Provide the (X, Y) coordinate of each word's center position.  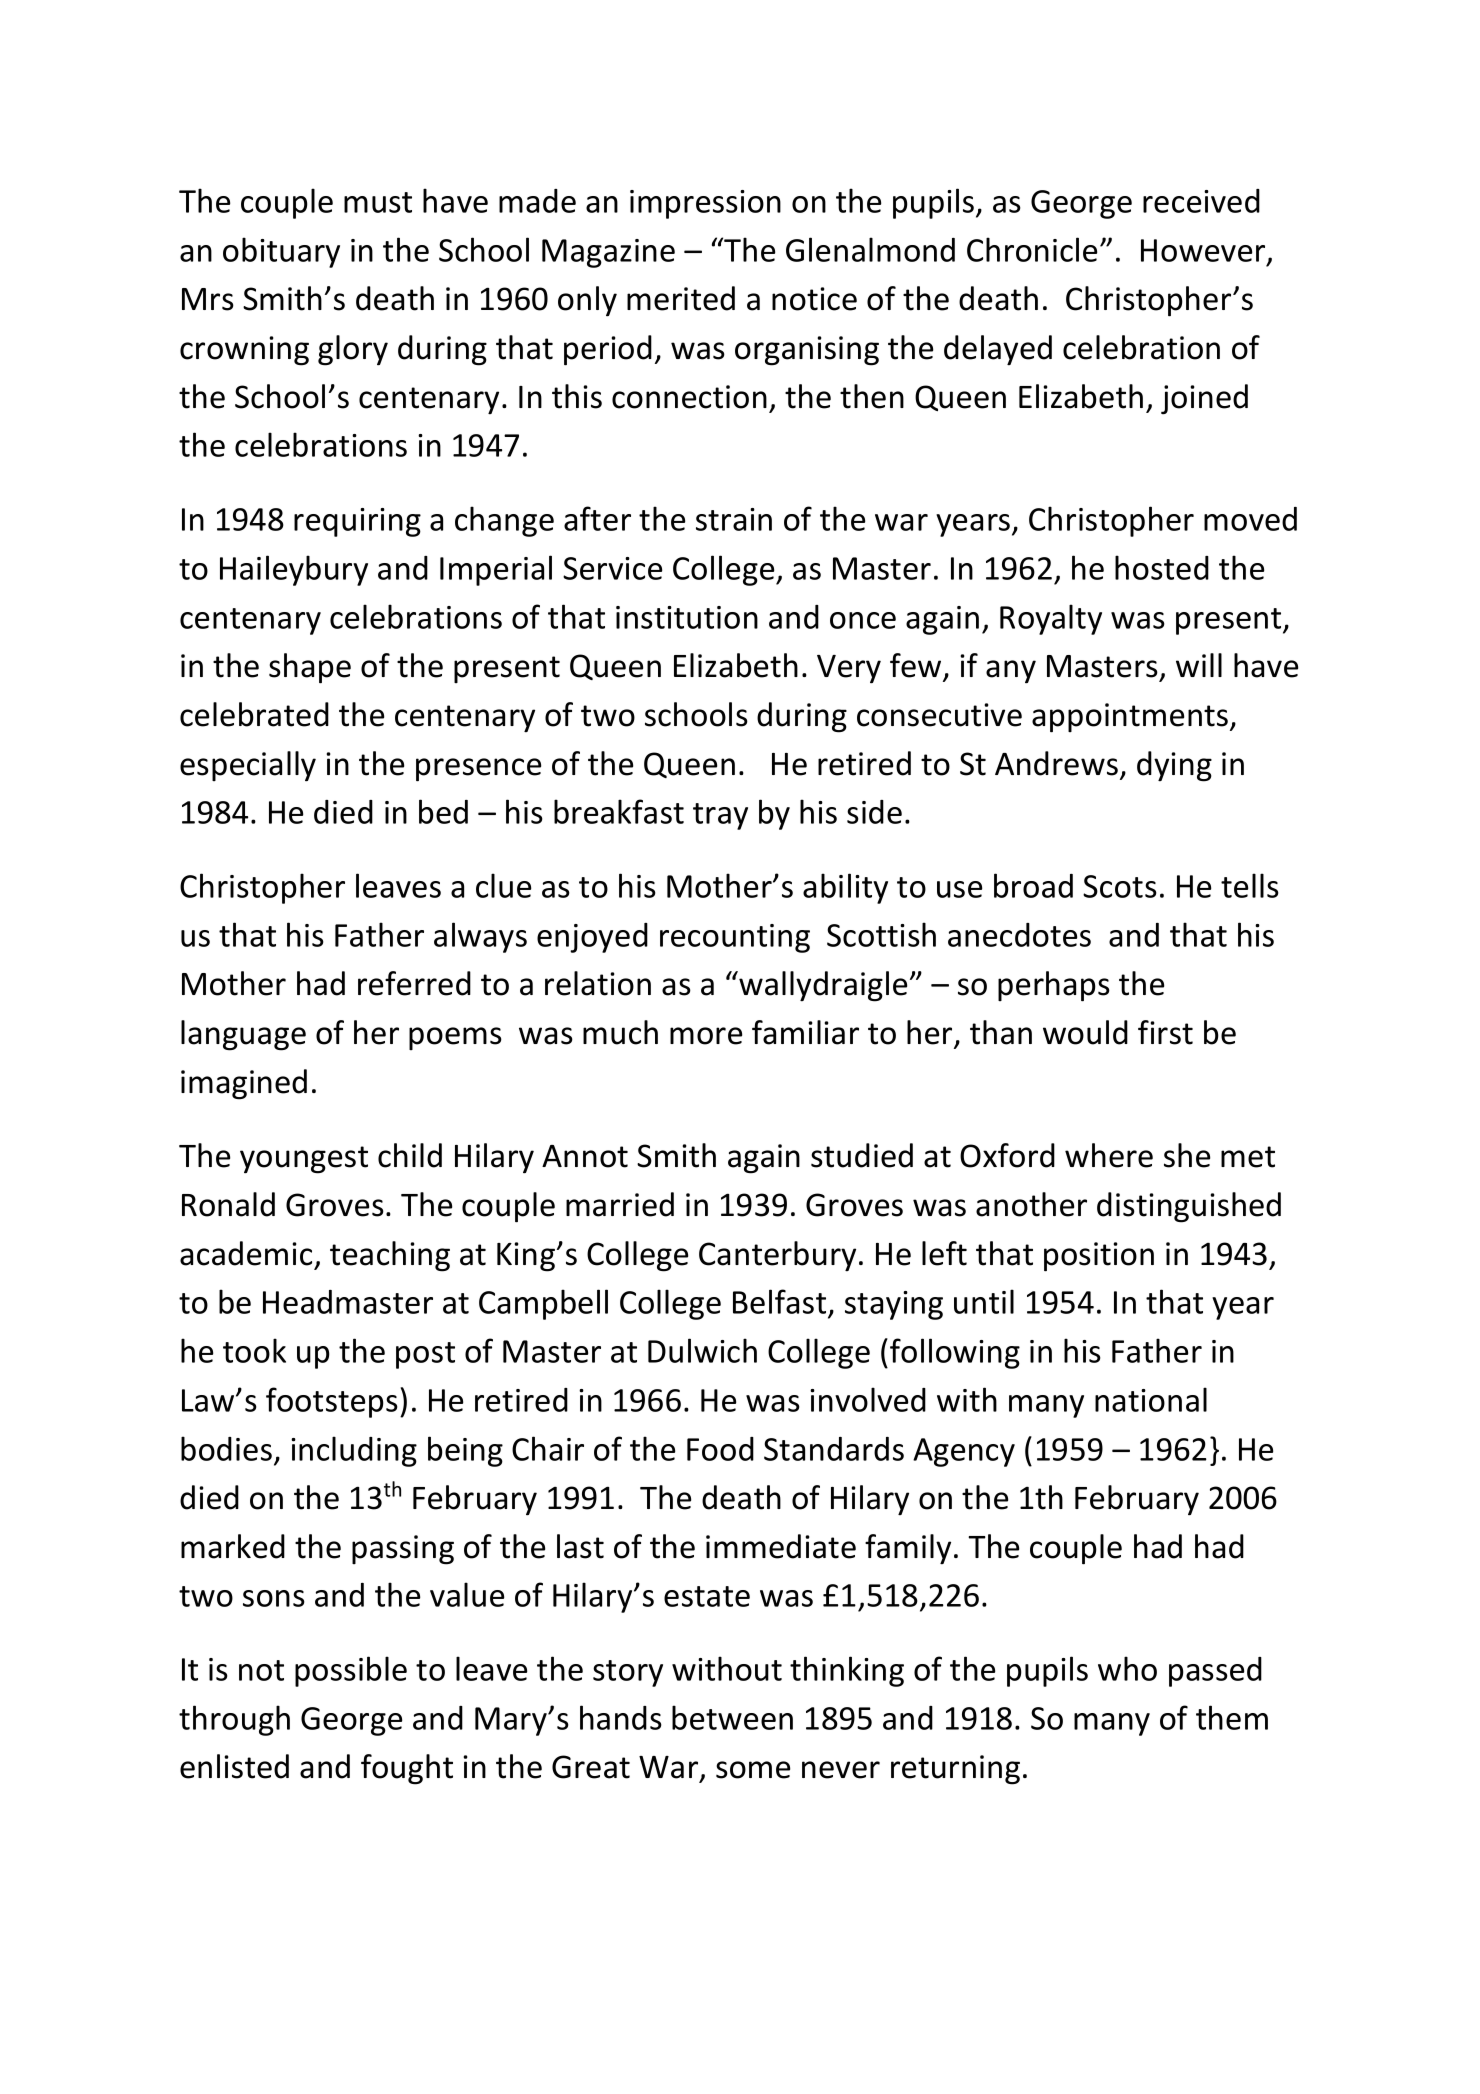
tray (720, 816)
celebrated (254, 714)
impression (705, 204)
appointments (1131, 718)
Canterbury (777, 1256)
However (1204, 251)
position (1099, 1257)
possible (351, 1671)
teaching (390, 1256)
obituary (281, 252)
